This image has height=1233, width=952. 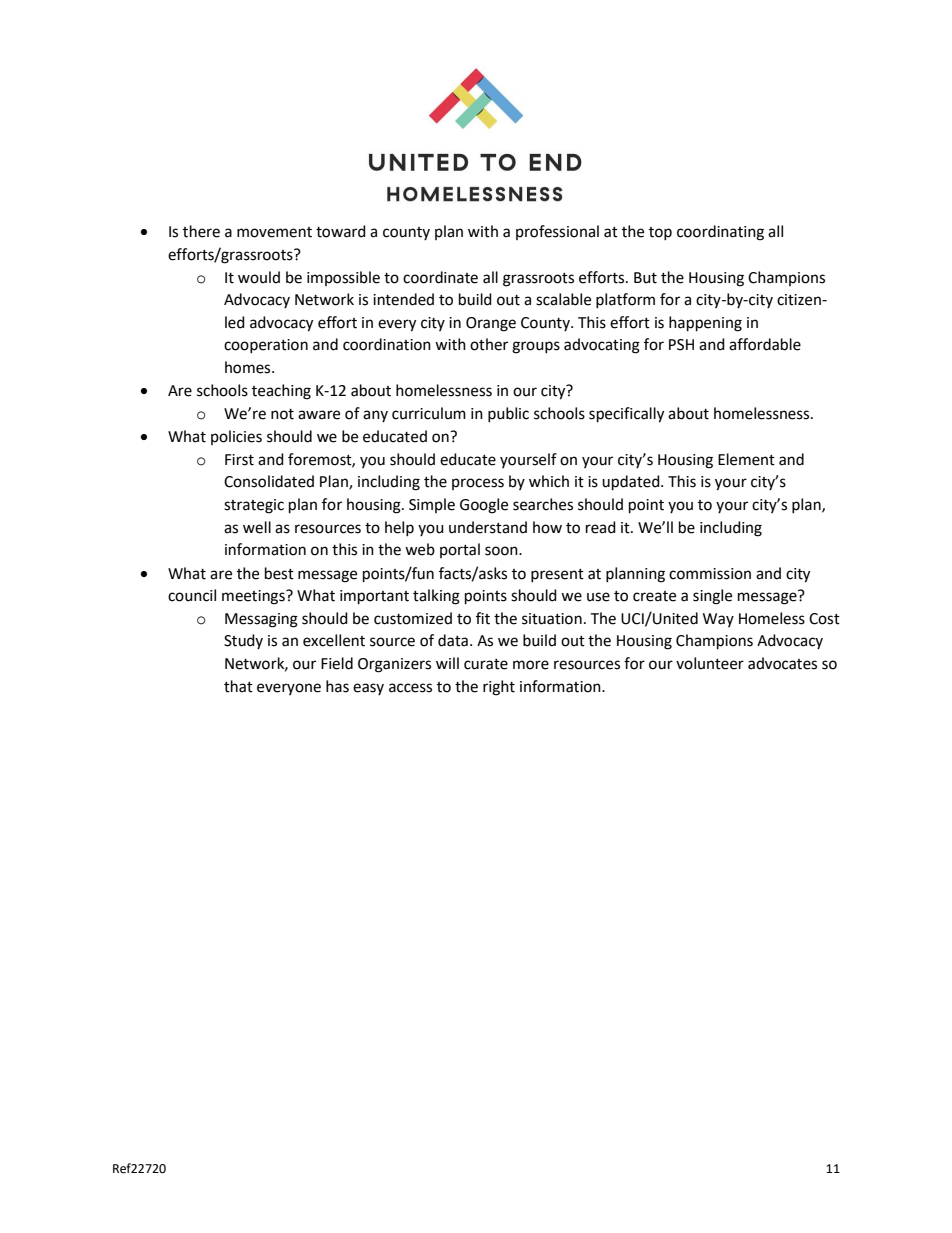 I want to click on other, so click(x=489, y=344).
